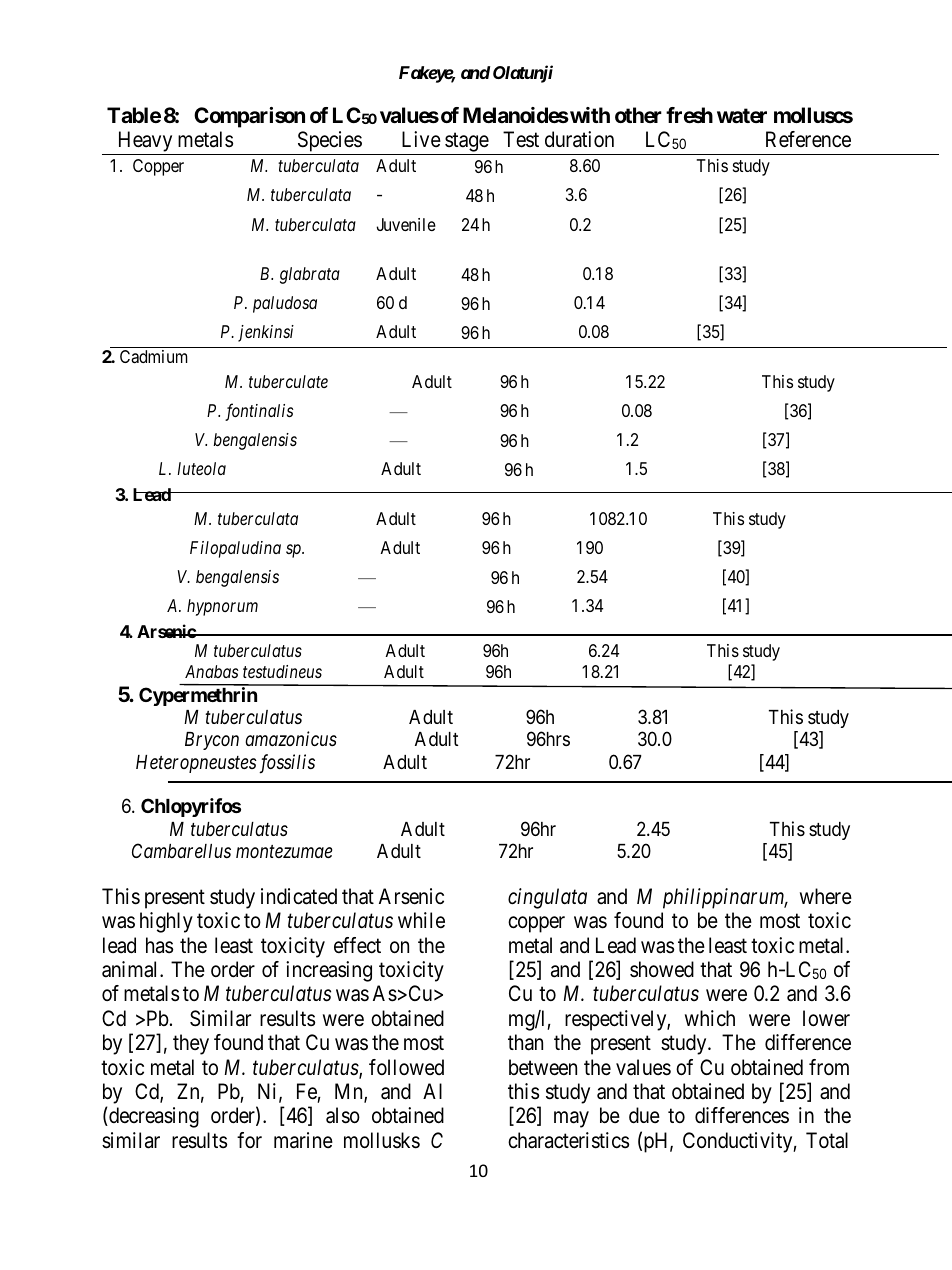  What do you see at coordinates (742, 115) in the image?
I see `water` at bounding box center [742, 115].
